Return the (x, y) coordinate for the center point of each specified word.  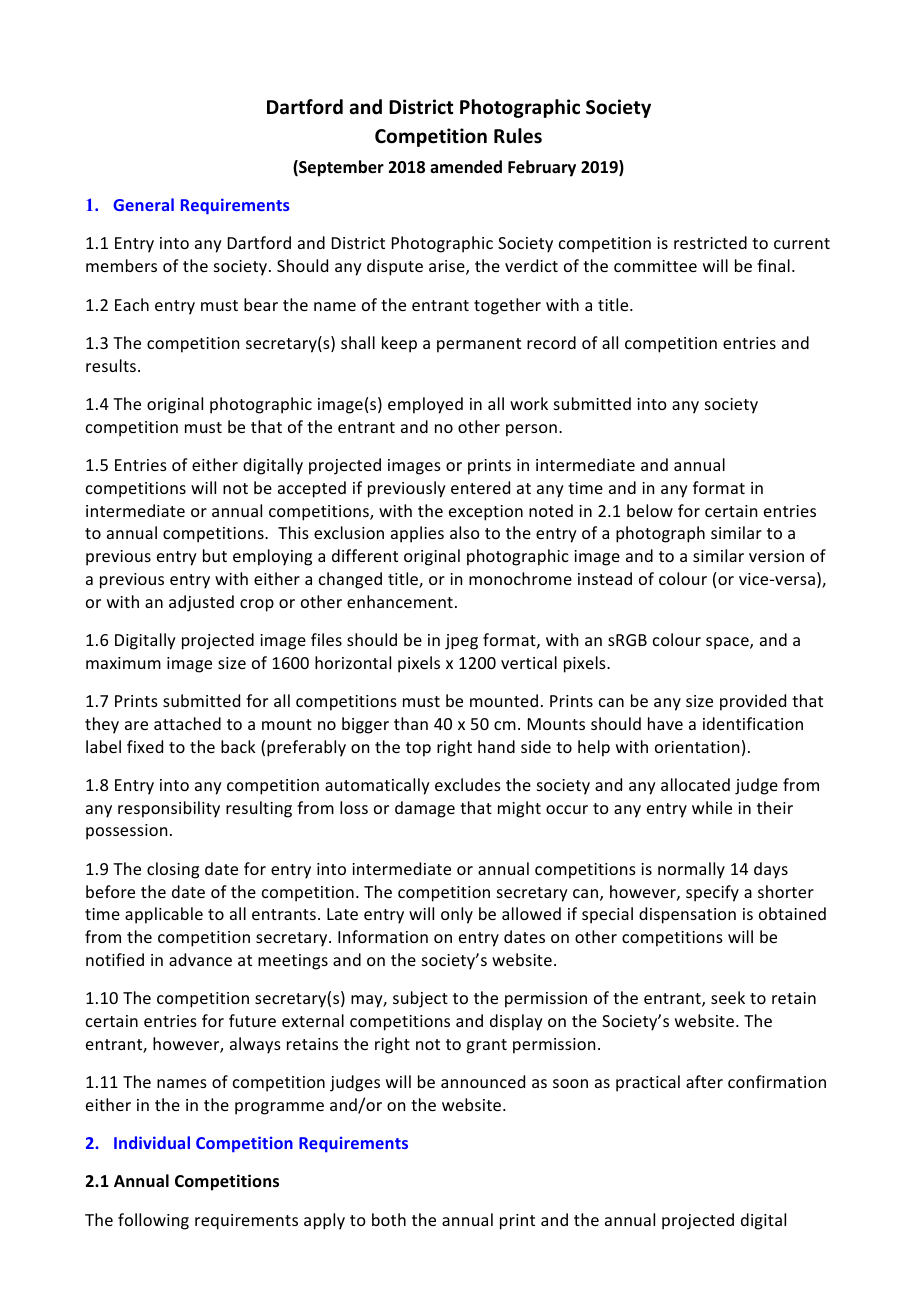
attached (187, 723)
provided (753, 702)
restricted (710, 242)
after (704, 1081)
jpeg (461, 642)
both (389, 1219)
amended (466, 167)
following (153, 1221)
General (143, 204)
